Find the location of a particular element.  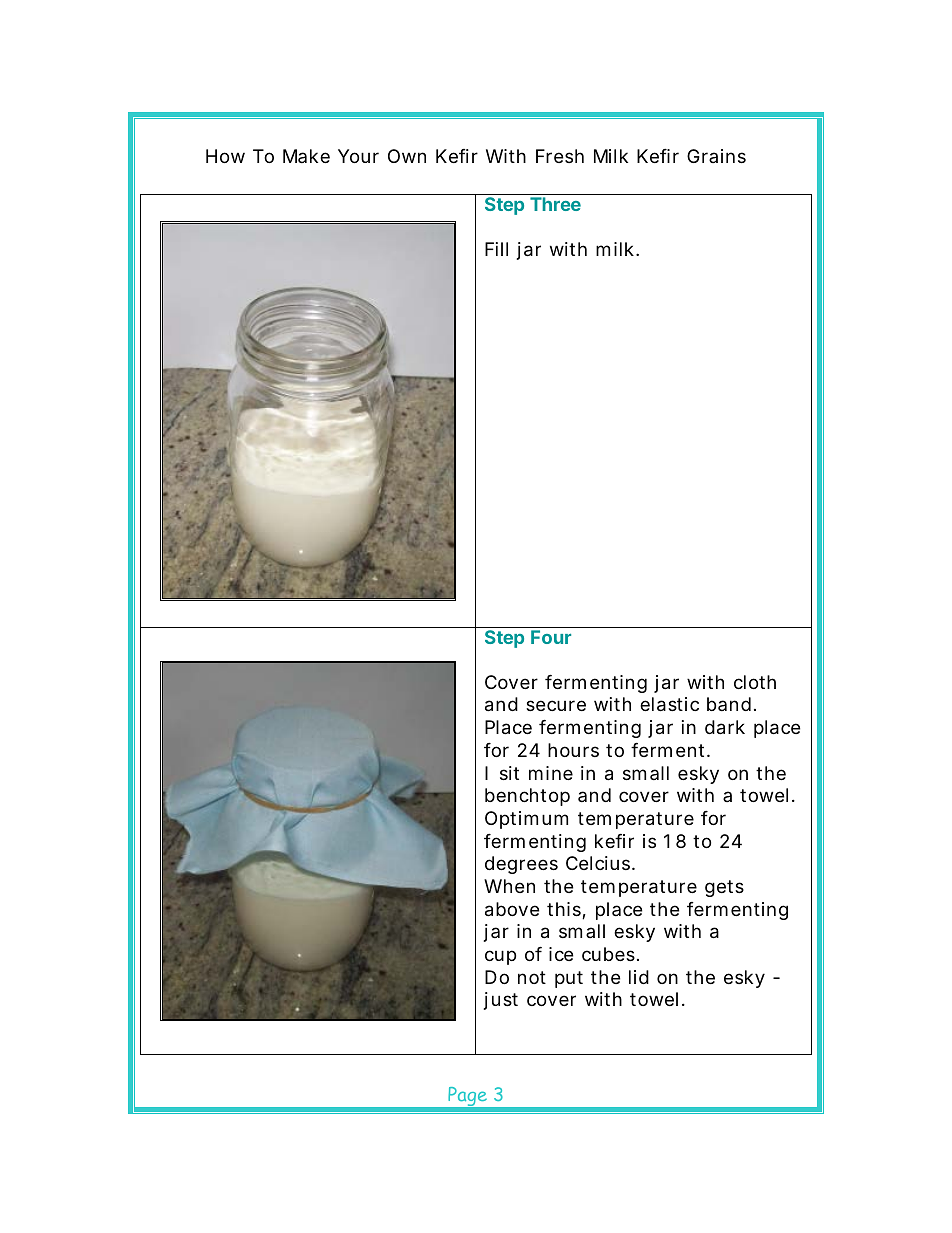

Make is located at coordinates (306, 156).
